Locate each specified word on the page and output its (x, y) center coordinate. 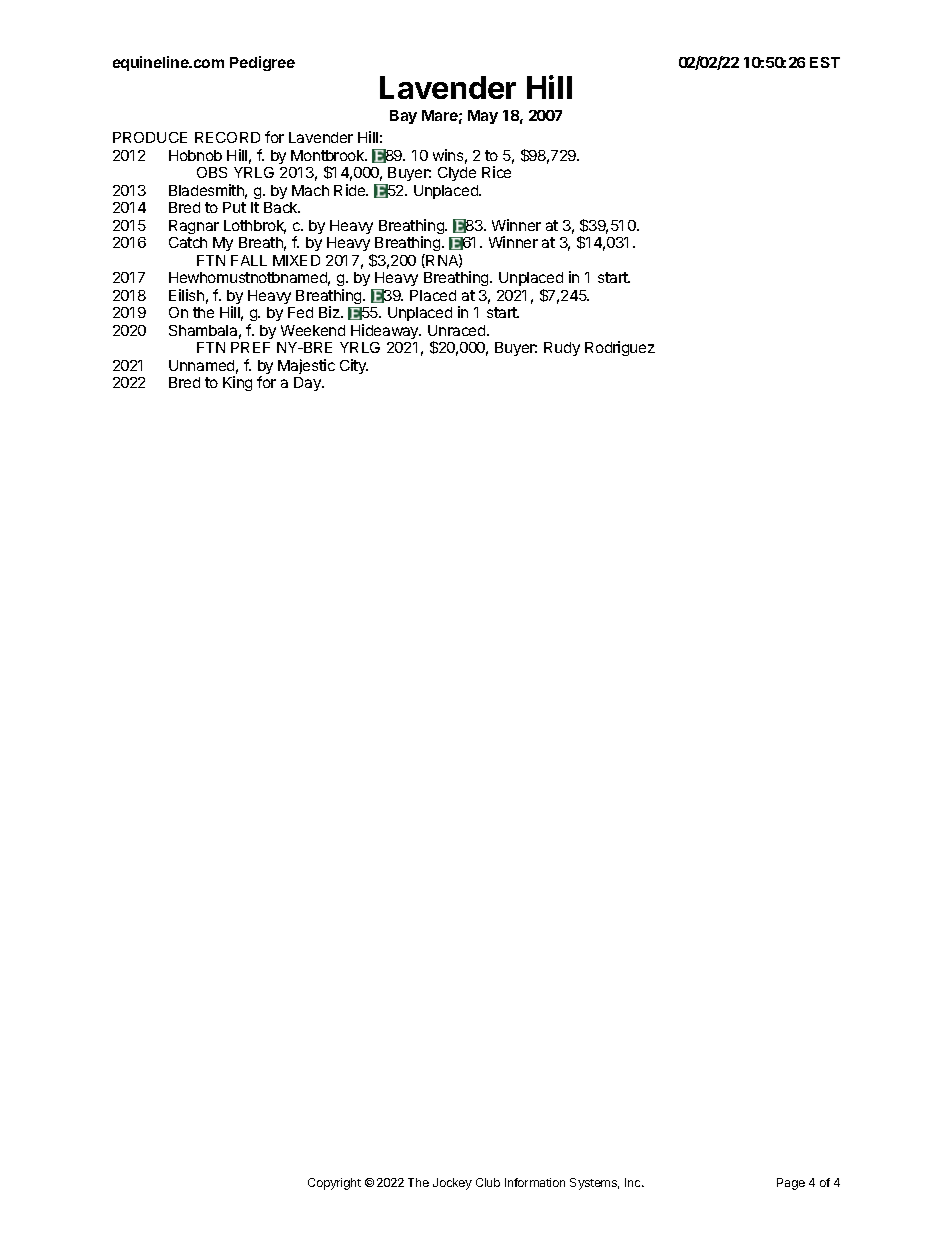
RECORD (227, 137)
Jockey (452, 1184)
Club (488, 1182)
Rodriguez (620, 348)
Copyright (334, 1184)
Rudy (562, 349)
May (483, 117)
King (237, 383)
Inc (634, 1182)
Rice (496, 172)
